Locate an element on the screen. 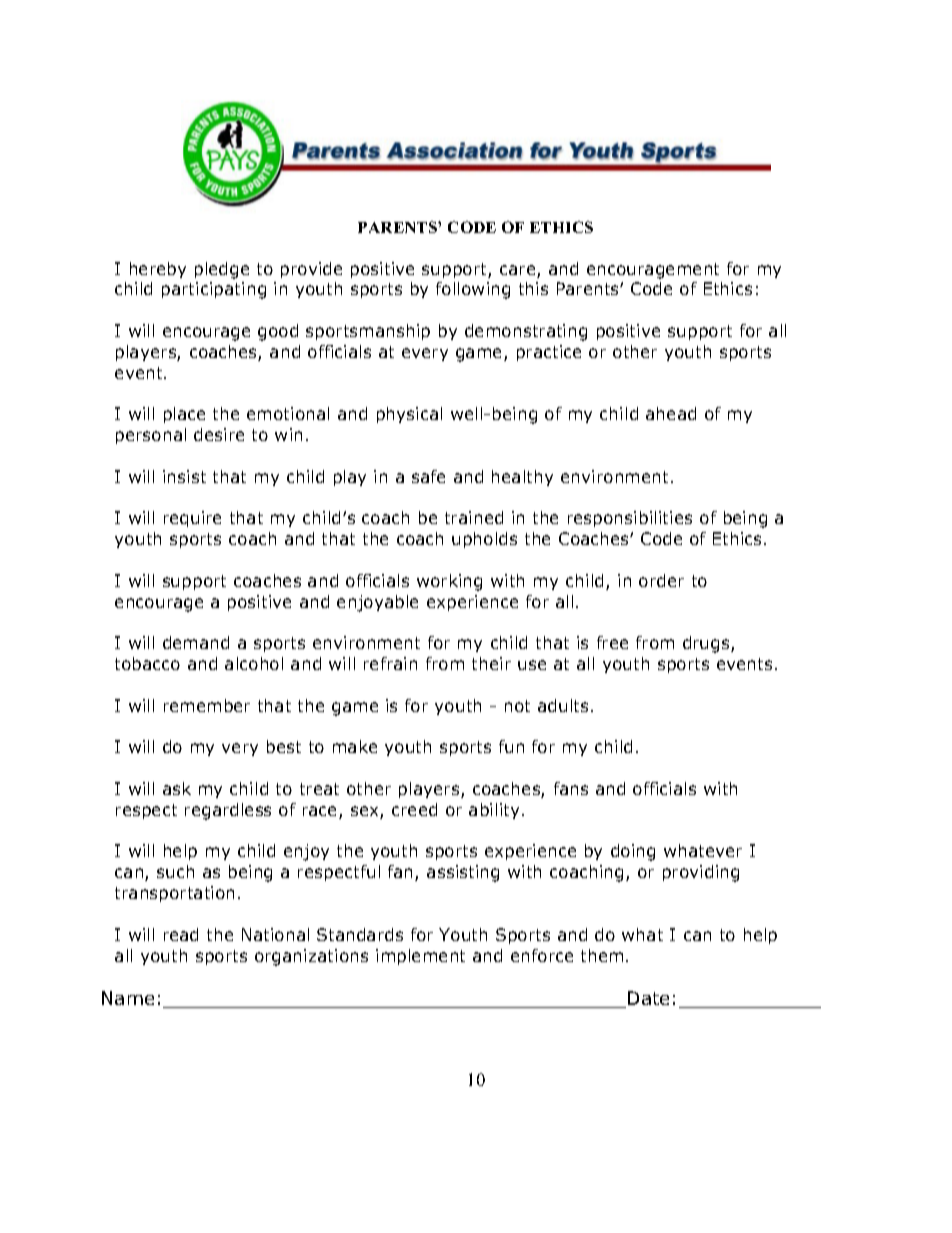 The height and width of the screenshot is (1233, 952). following is located at coordinates (473, 290).
